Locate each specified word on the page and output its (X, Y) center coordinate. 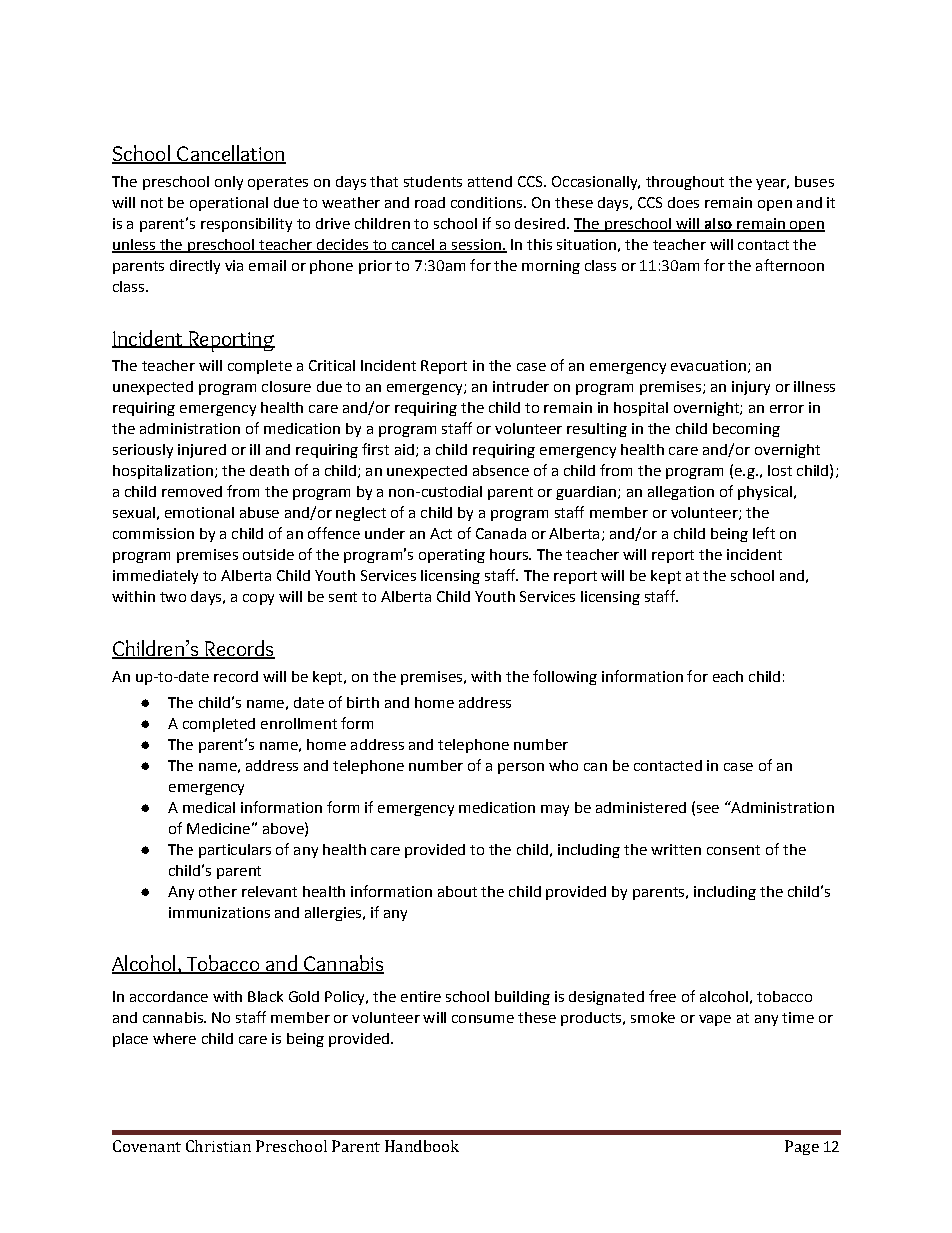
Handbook (422, 1146)
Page (802, 1147)
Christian (218, 1146)
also (718, 224)
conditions (486, 202)
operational (229, 204)
